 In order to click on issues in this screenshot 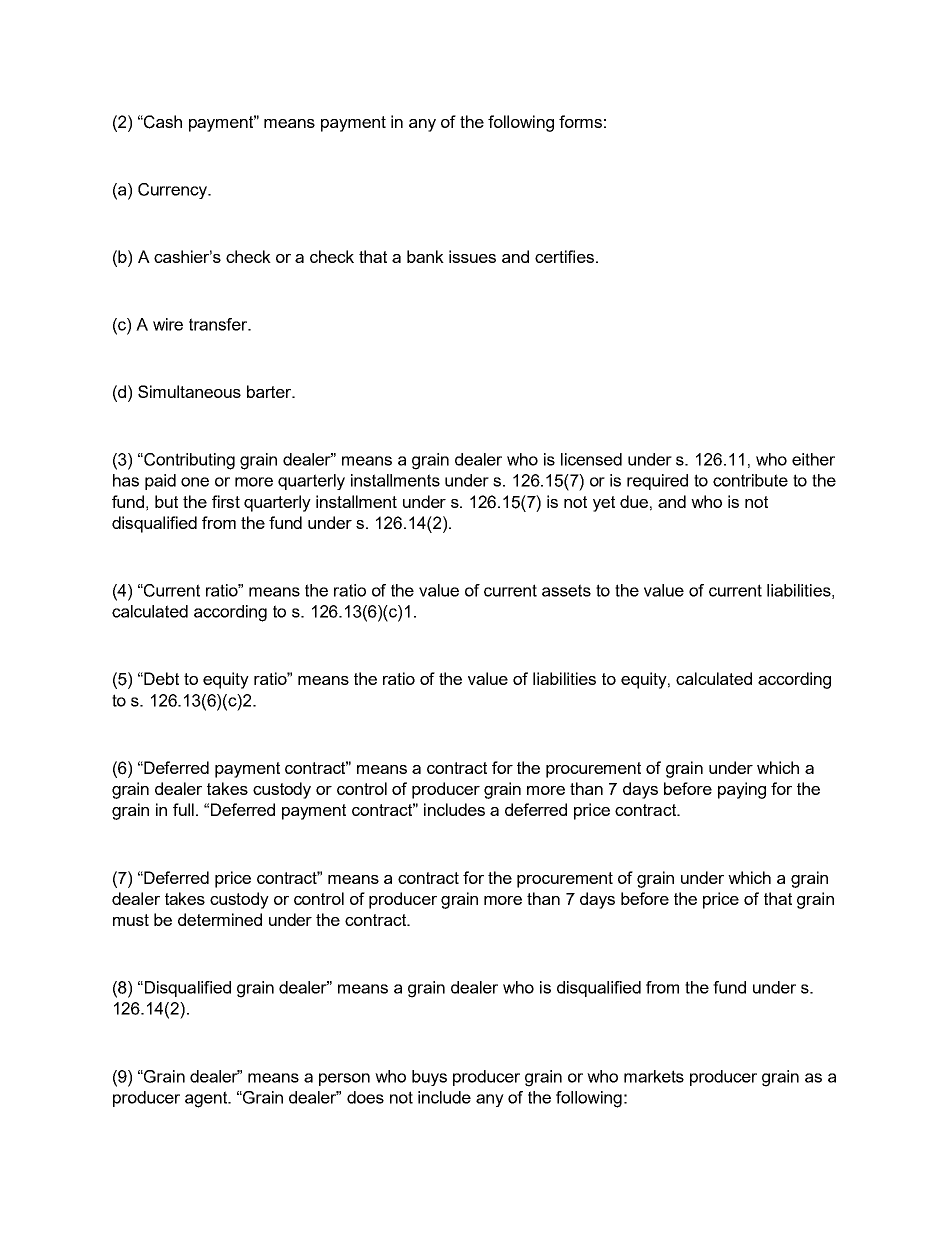, I will do `click(472, 256)`.
